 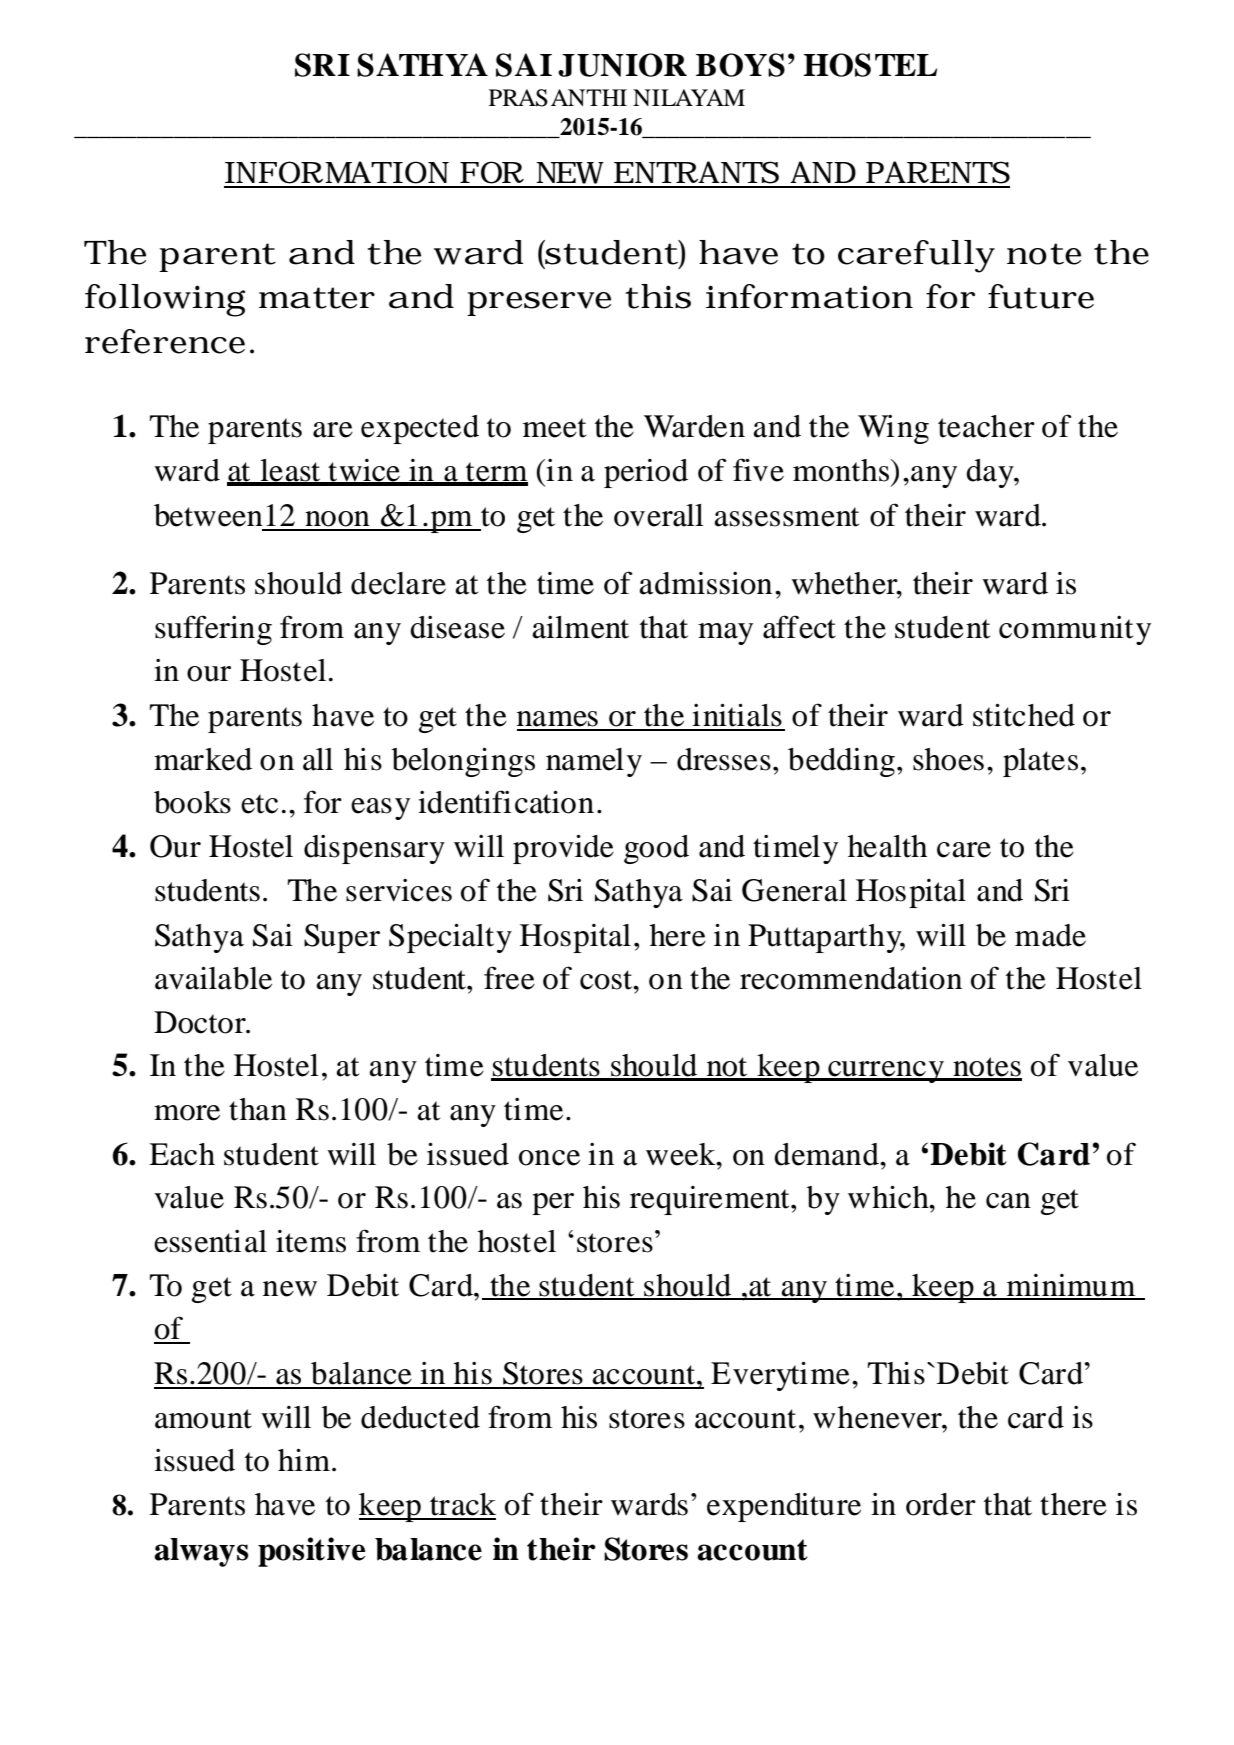 I want to click on stitched, so click(x=1024, y=715).
